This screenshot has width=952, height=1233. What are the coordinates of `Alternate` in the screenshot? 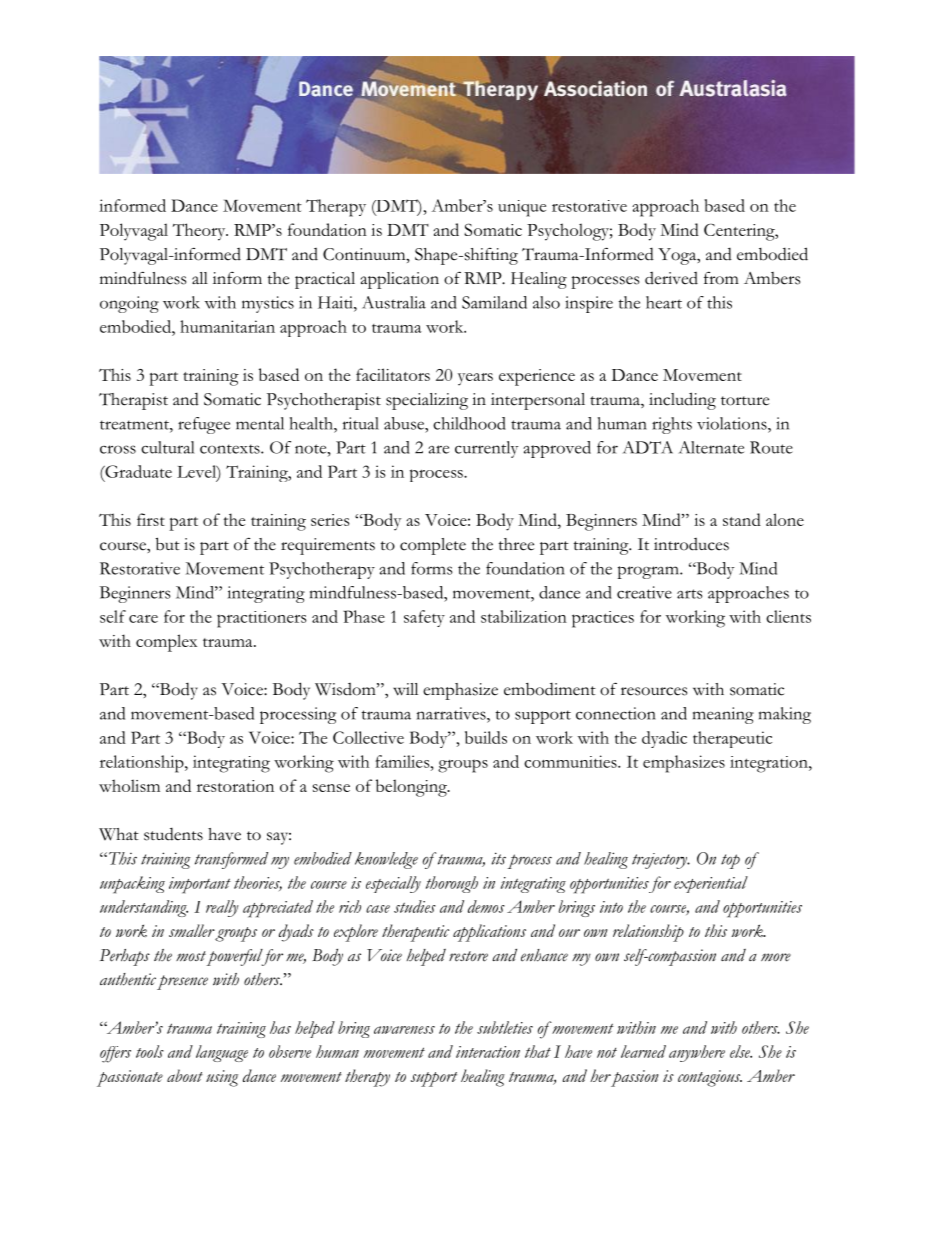 It's located at (711, 447).
